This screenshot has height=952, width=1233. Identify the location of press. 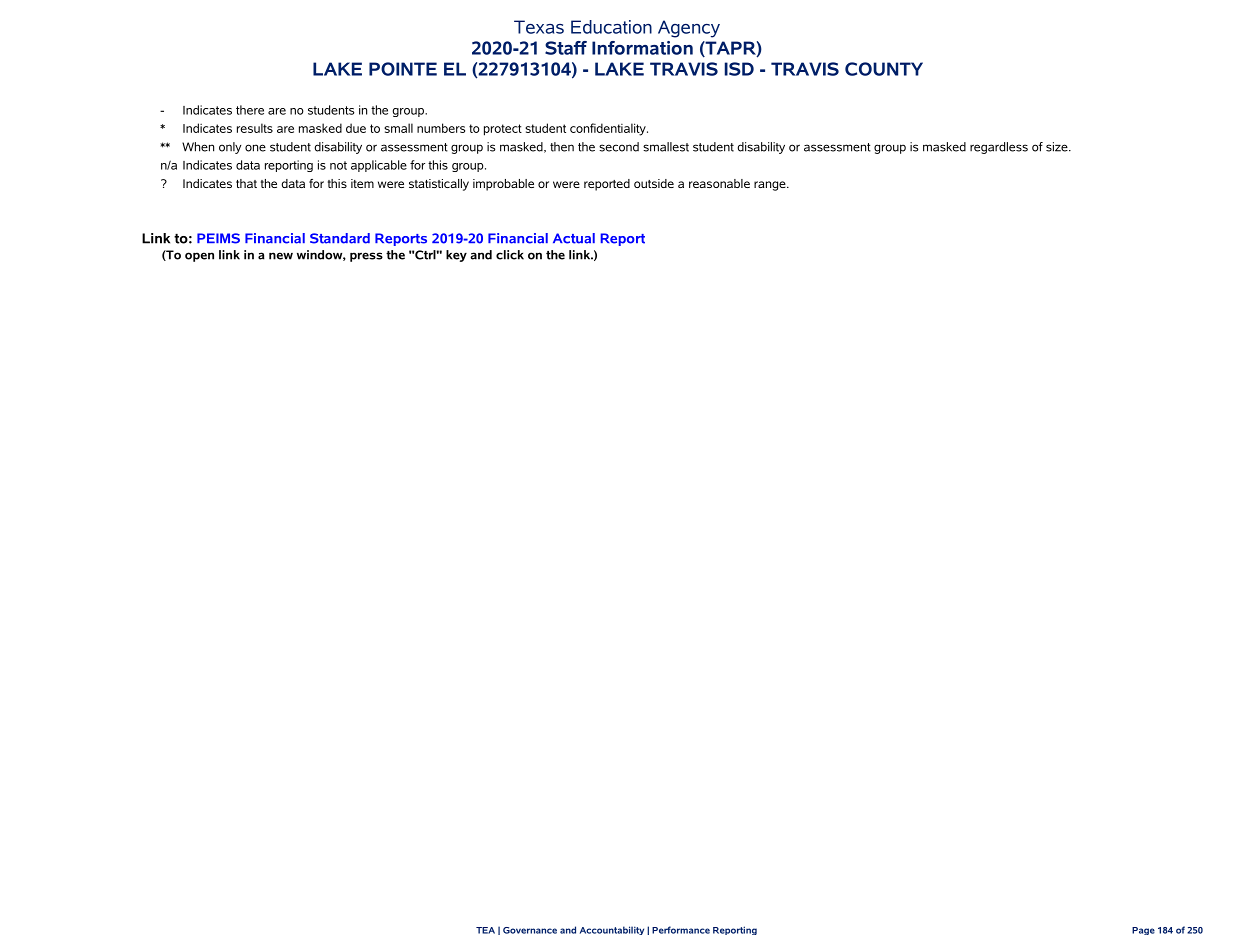
(366, 257).
